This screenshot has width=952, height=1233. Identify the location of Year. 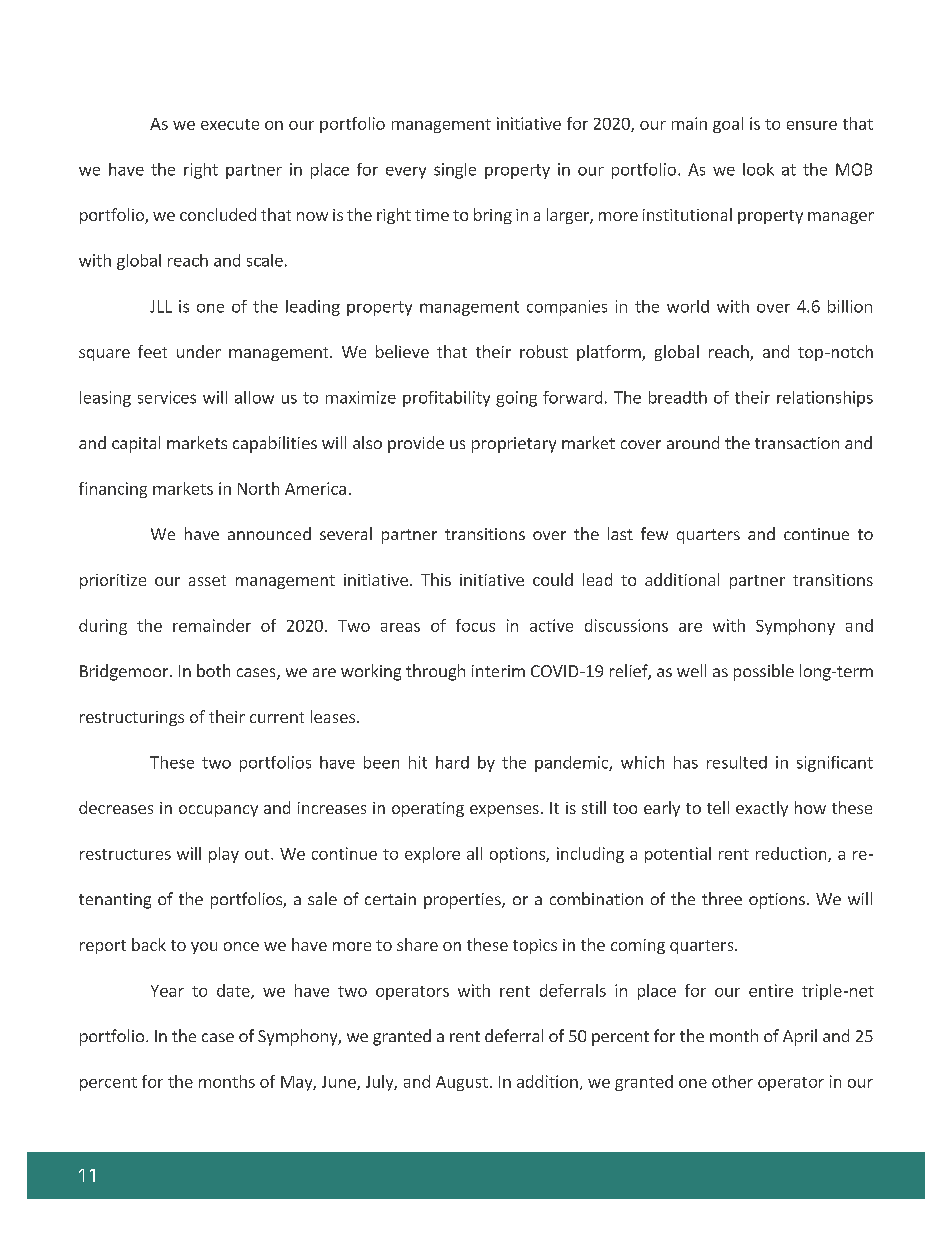
(167, 991).
